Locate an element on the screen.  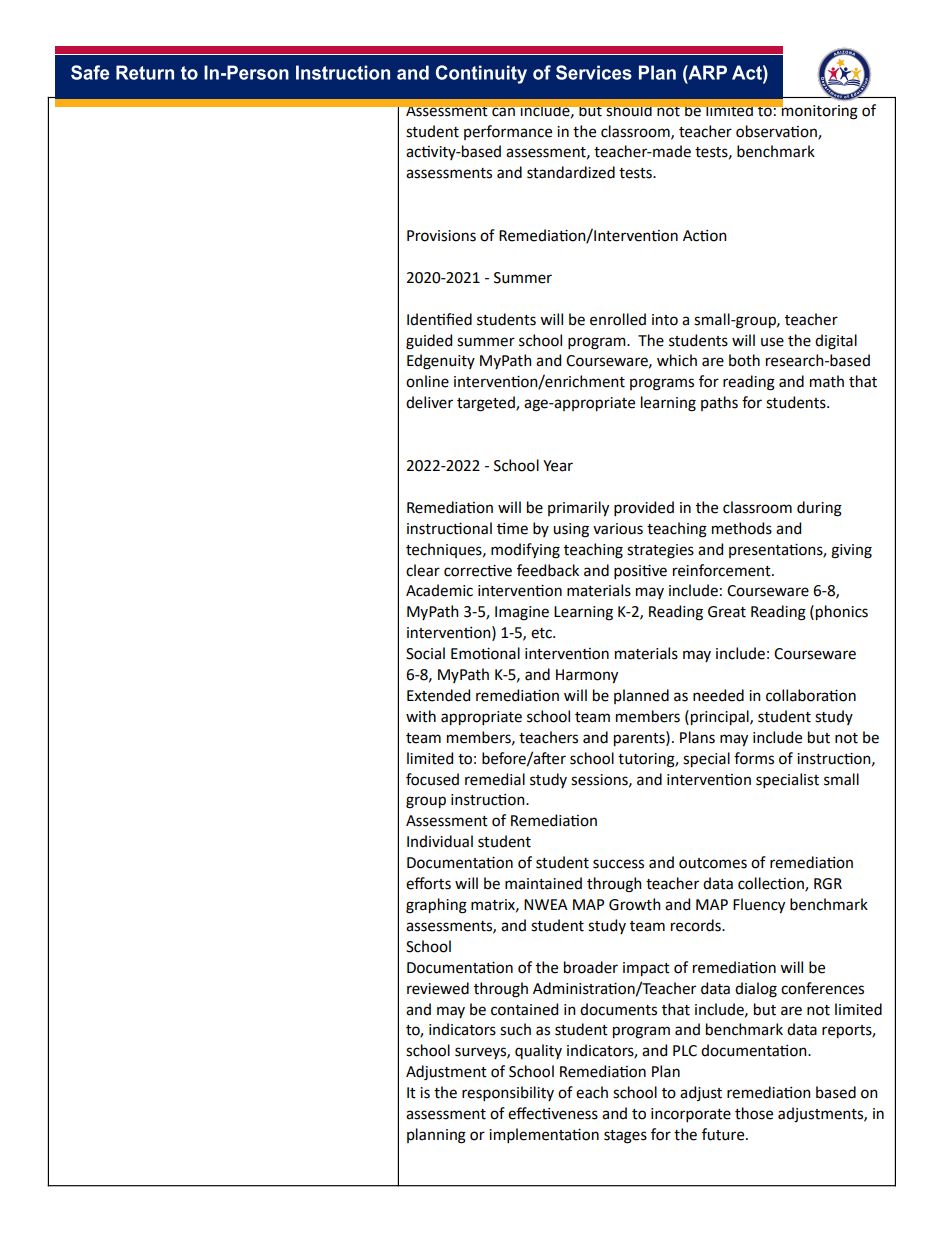
Social is located at coordinates (425, 653).
